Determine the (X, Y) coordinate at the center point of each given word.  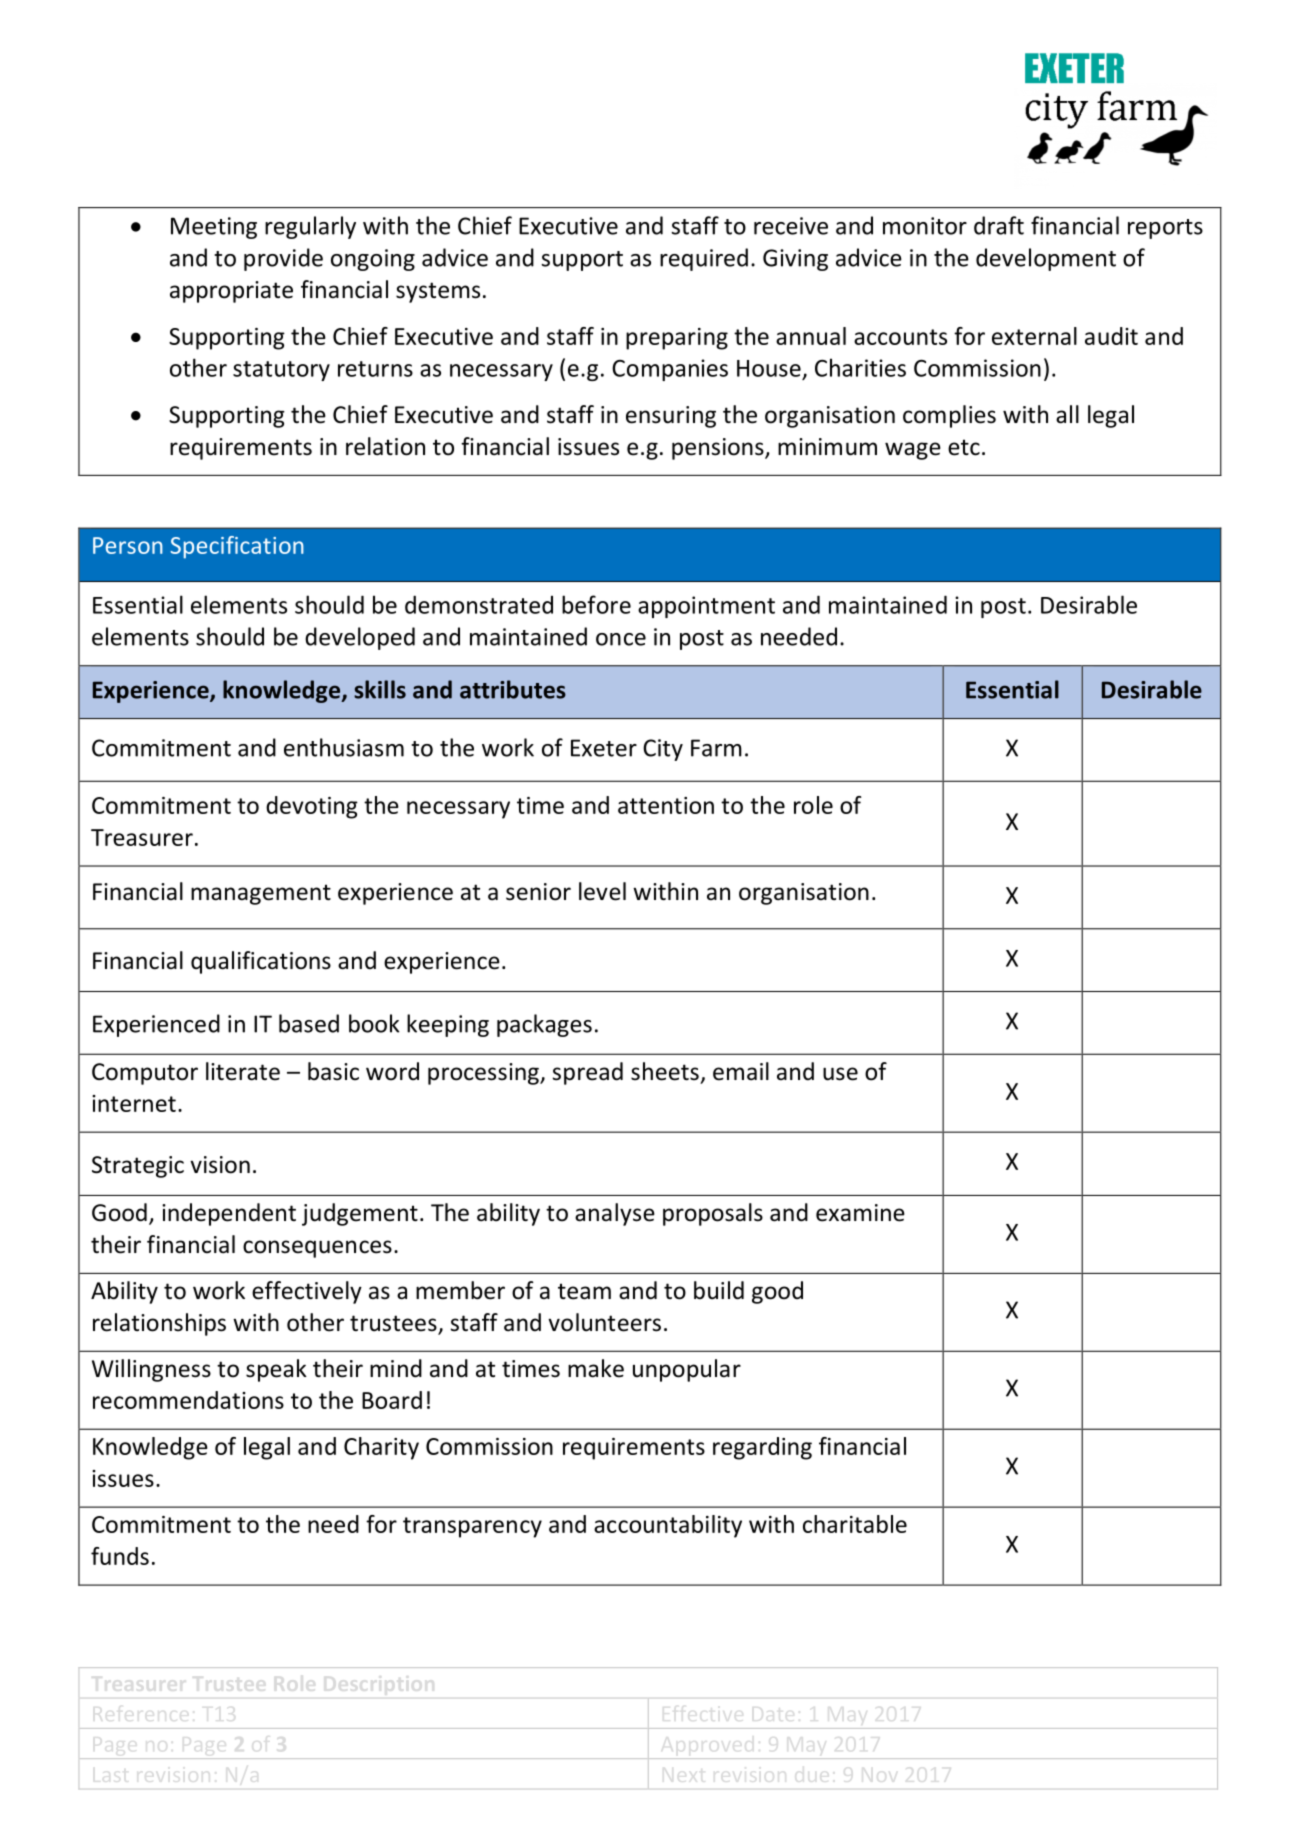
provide (283, 259)
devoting (312, 807)
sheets (665, 1071)
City (663, 750)
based (309, 1023)
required (704, 259)
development (1046, 259)
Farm (716, 748)
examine (860, 1213)
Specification (237, 547)
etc (964, 447)
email (741, 1071)
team (584, 1291)
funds (120, 1556)
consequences (317, 1249)
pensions (719, 449)
